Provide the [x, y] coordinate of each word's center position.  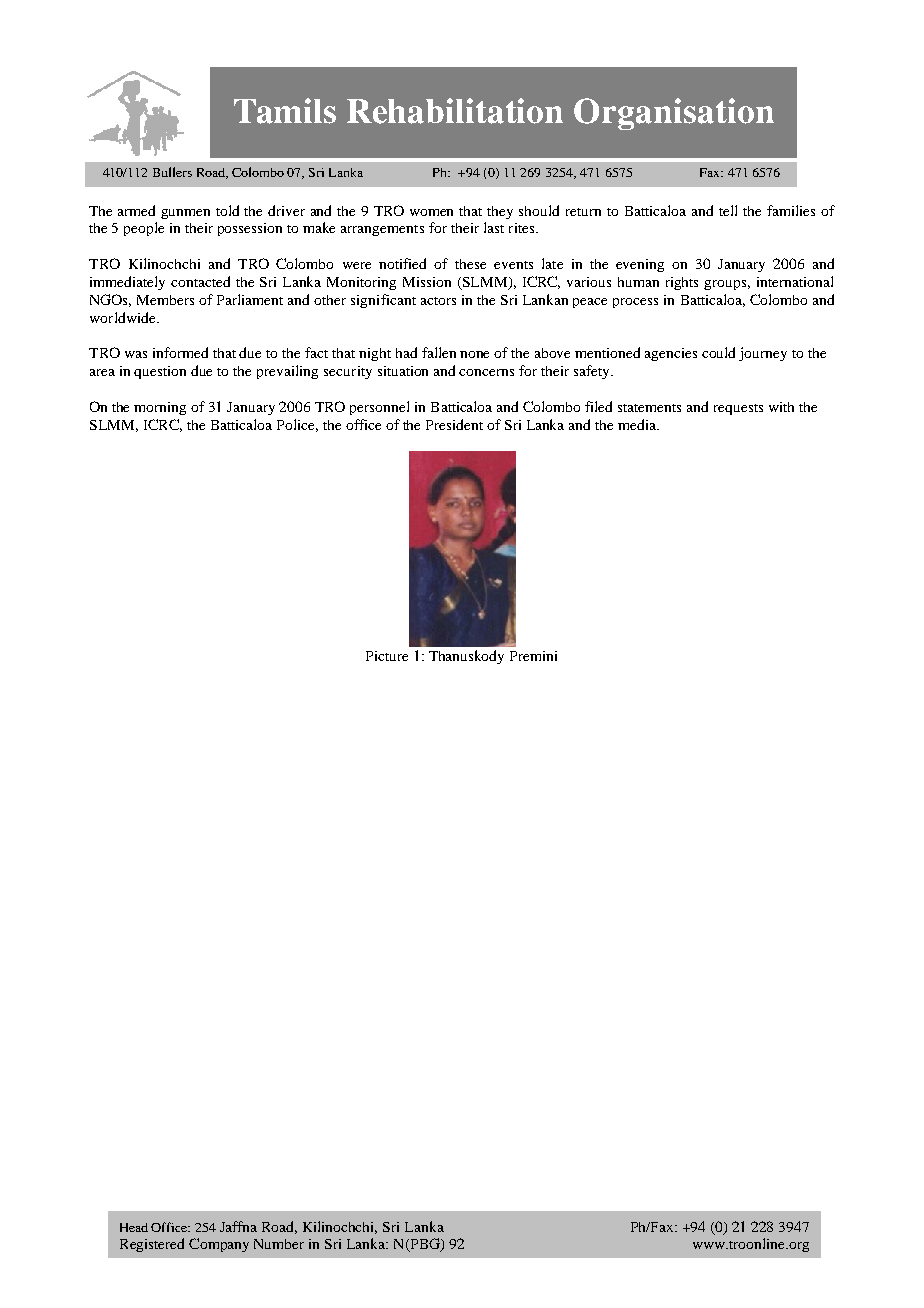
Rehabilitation [455, 111]
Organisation [674, 114]
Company [219, 1245]
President [454, 424]
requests [738, 409]
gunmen [185, 214]
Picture [387, 656]
